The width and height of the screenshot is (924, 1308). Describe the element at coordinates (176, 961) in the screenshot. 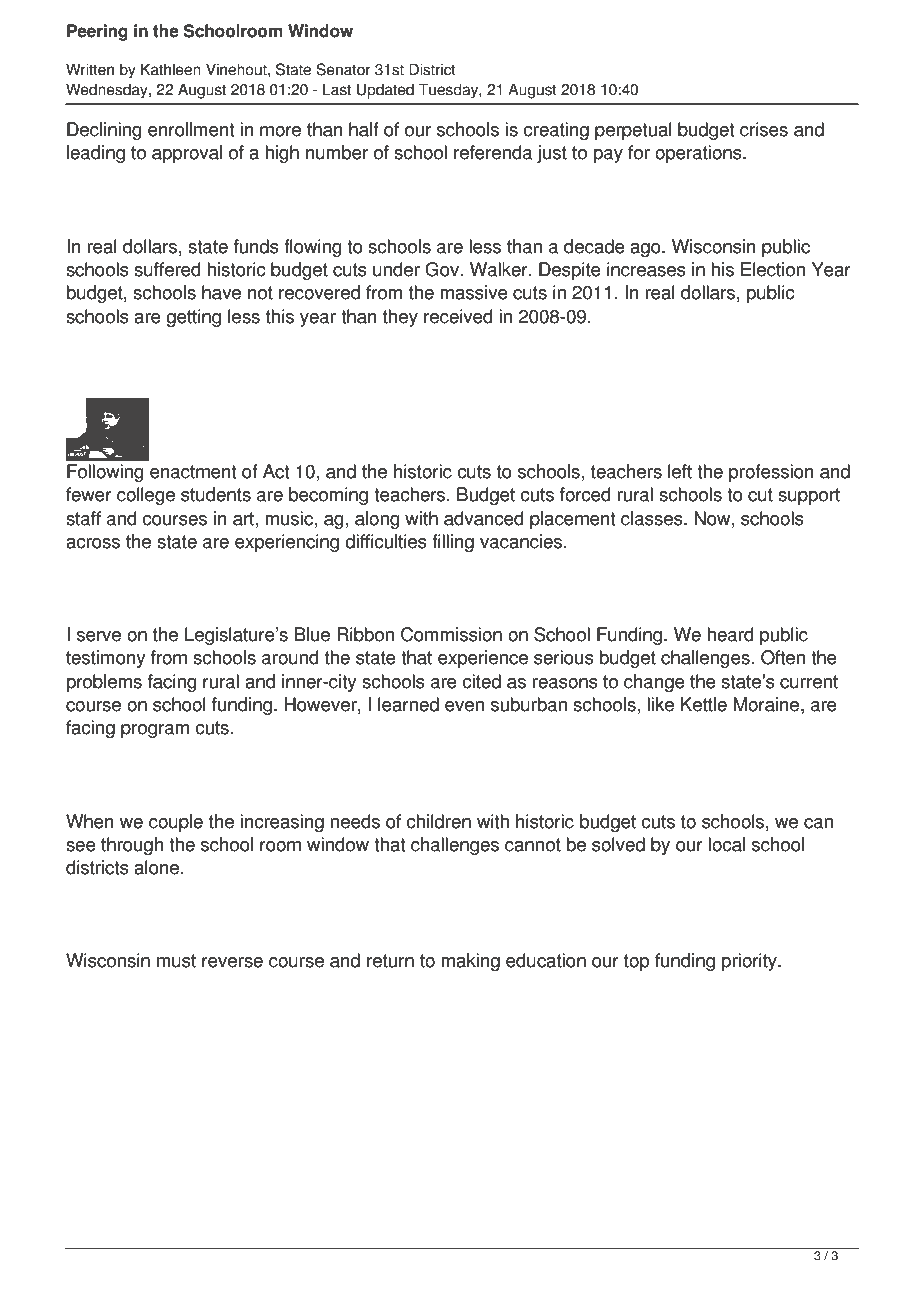

I see `must` at that location.
